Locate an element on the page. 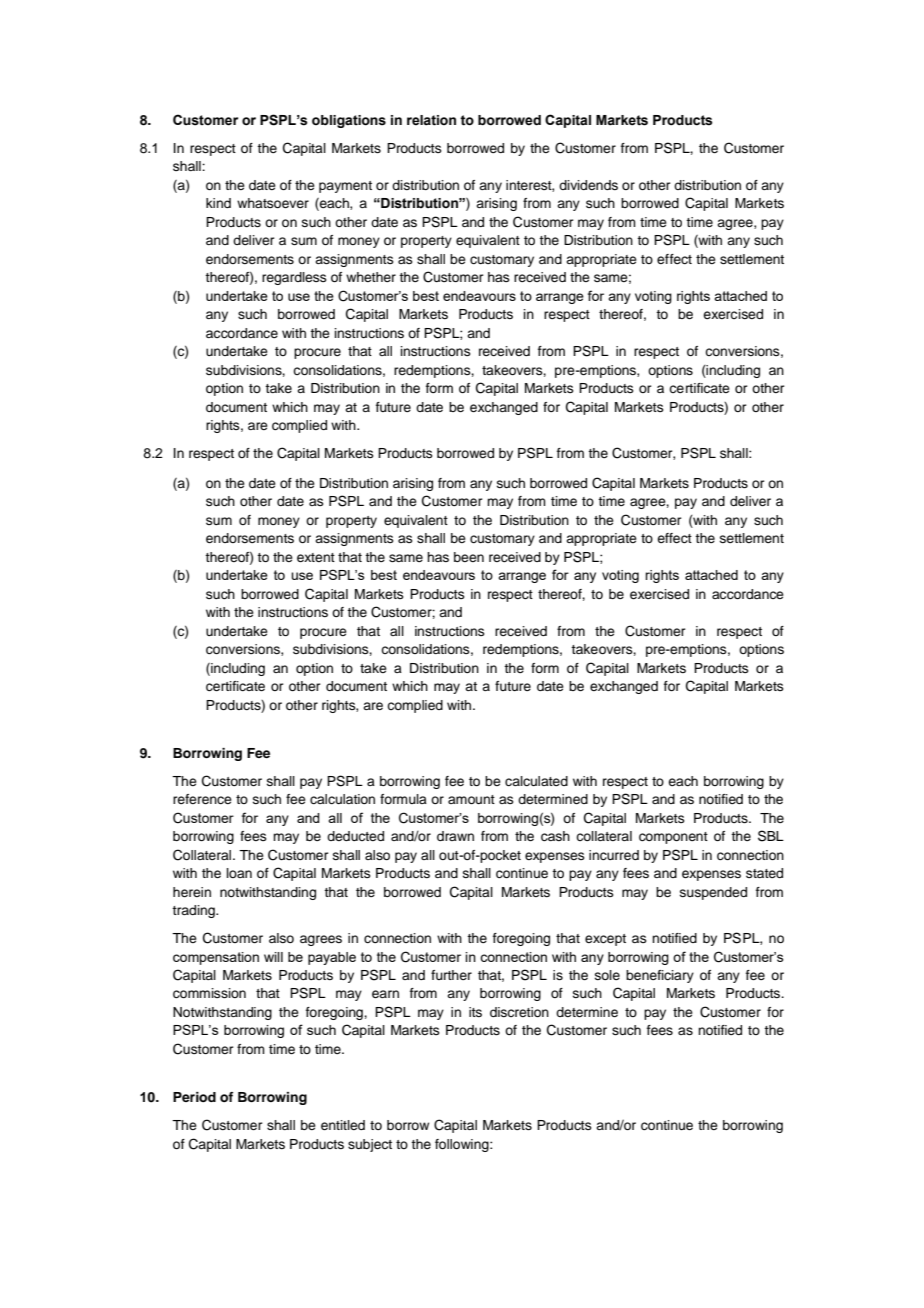  whatsoever is located at coordinates (273, 203).
